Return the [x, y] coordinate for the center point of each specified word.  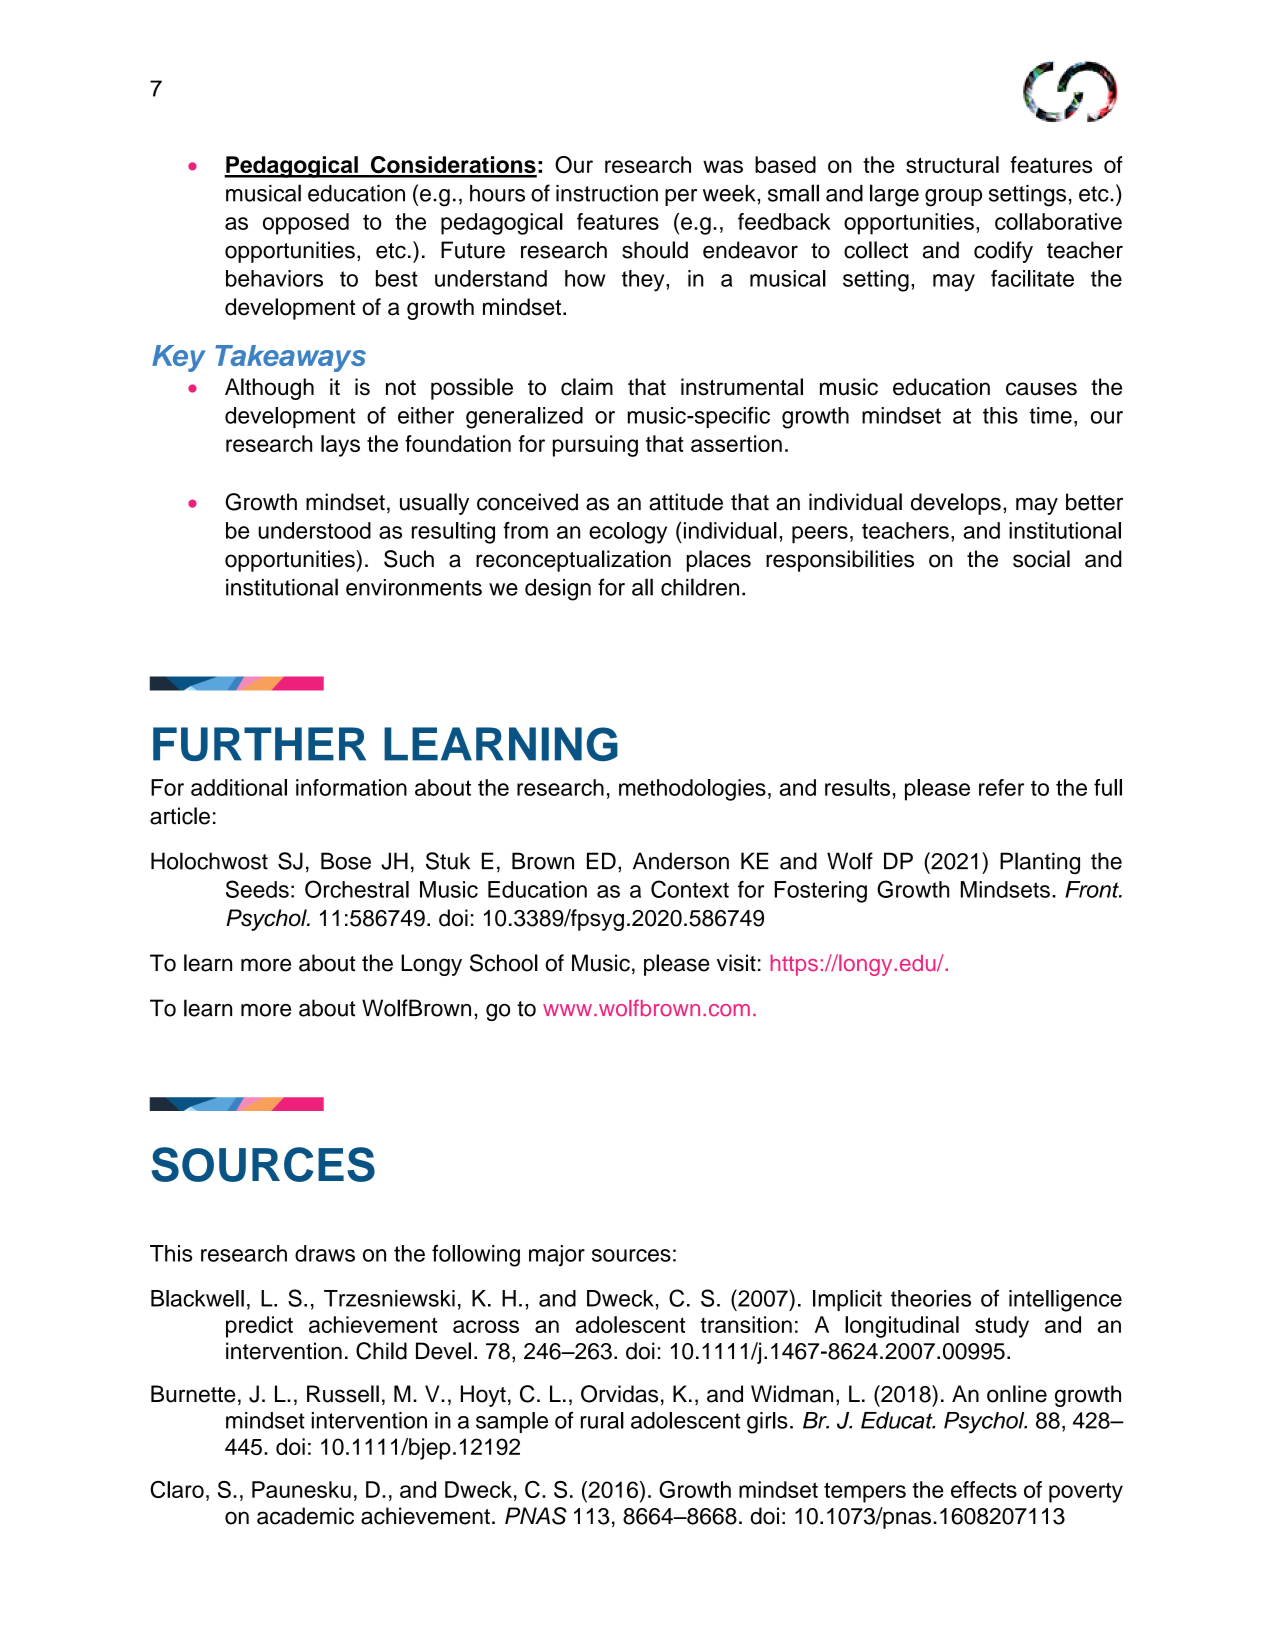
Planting [1040, 863]
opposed [306, 224]
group [953, 198]
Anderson [681, 861]
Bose [346, 861]
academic [305, 1516]
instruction [607, 193]
